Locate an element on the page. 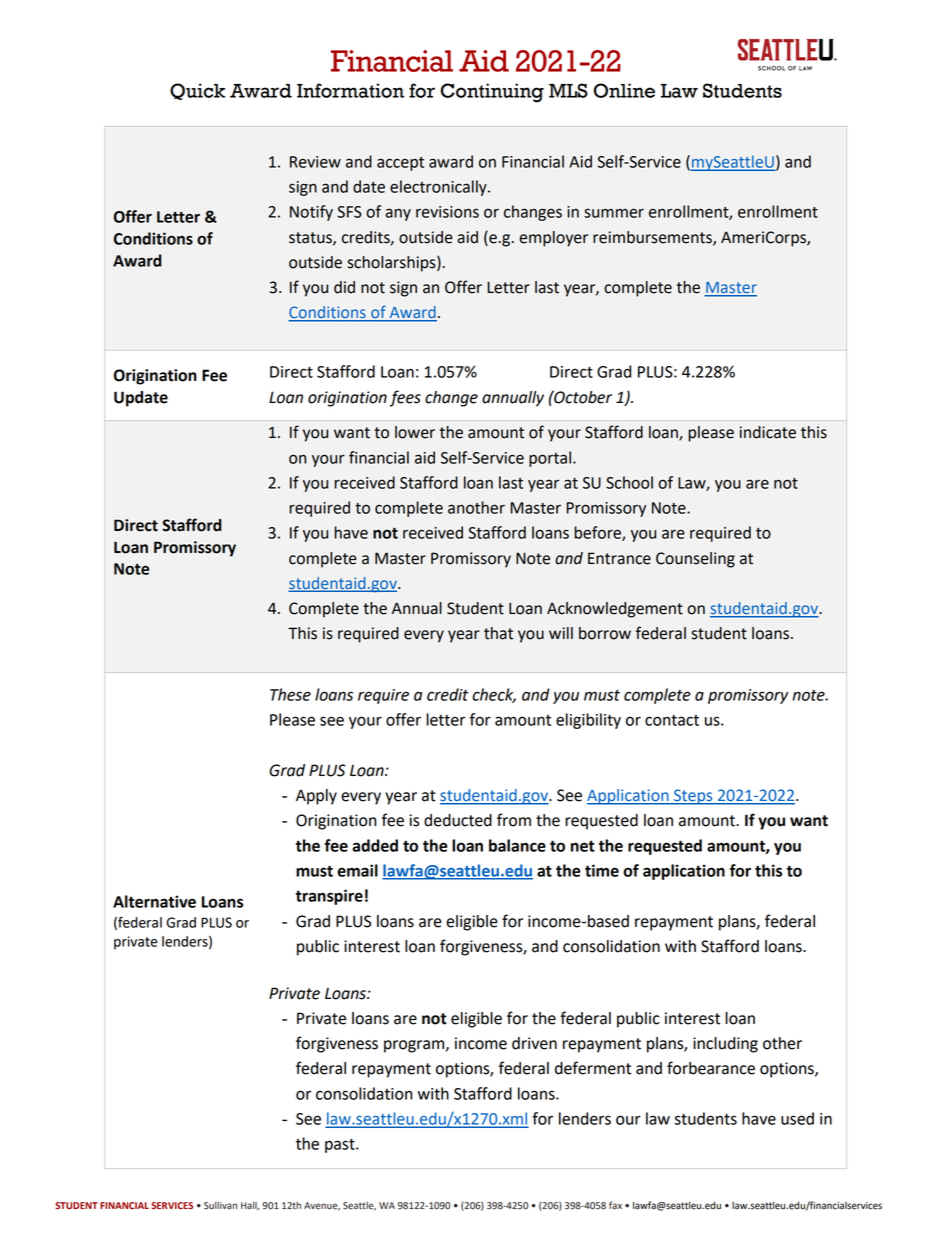 This page has height=1233, width=952. Sullivan is located at coordinates (220, 1206).
